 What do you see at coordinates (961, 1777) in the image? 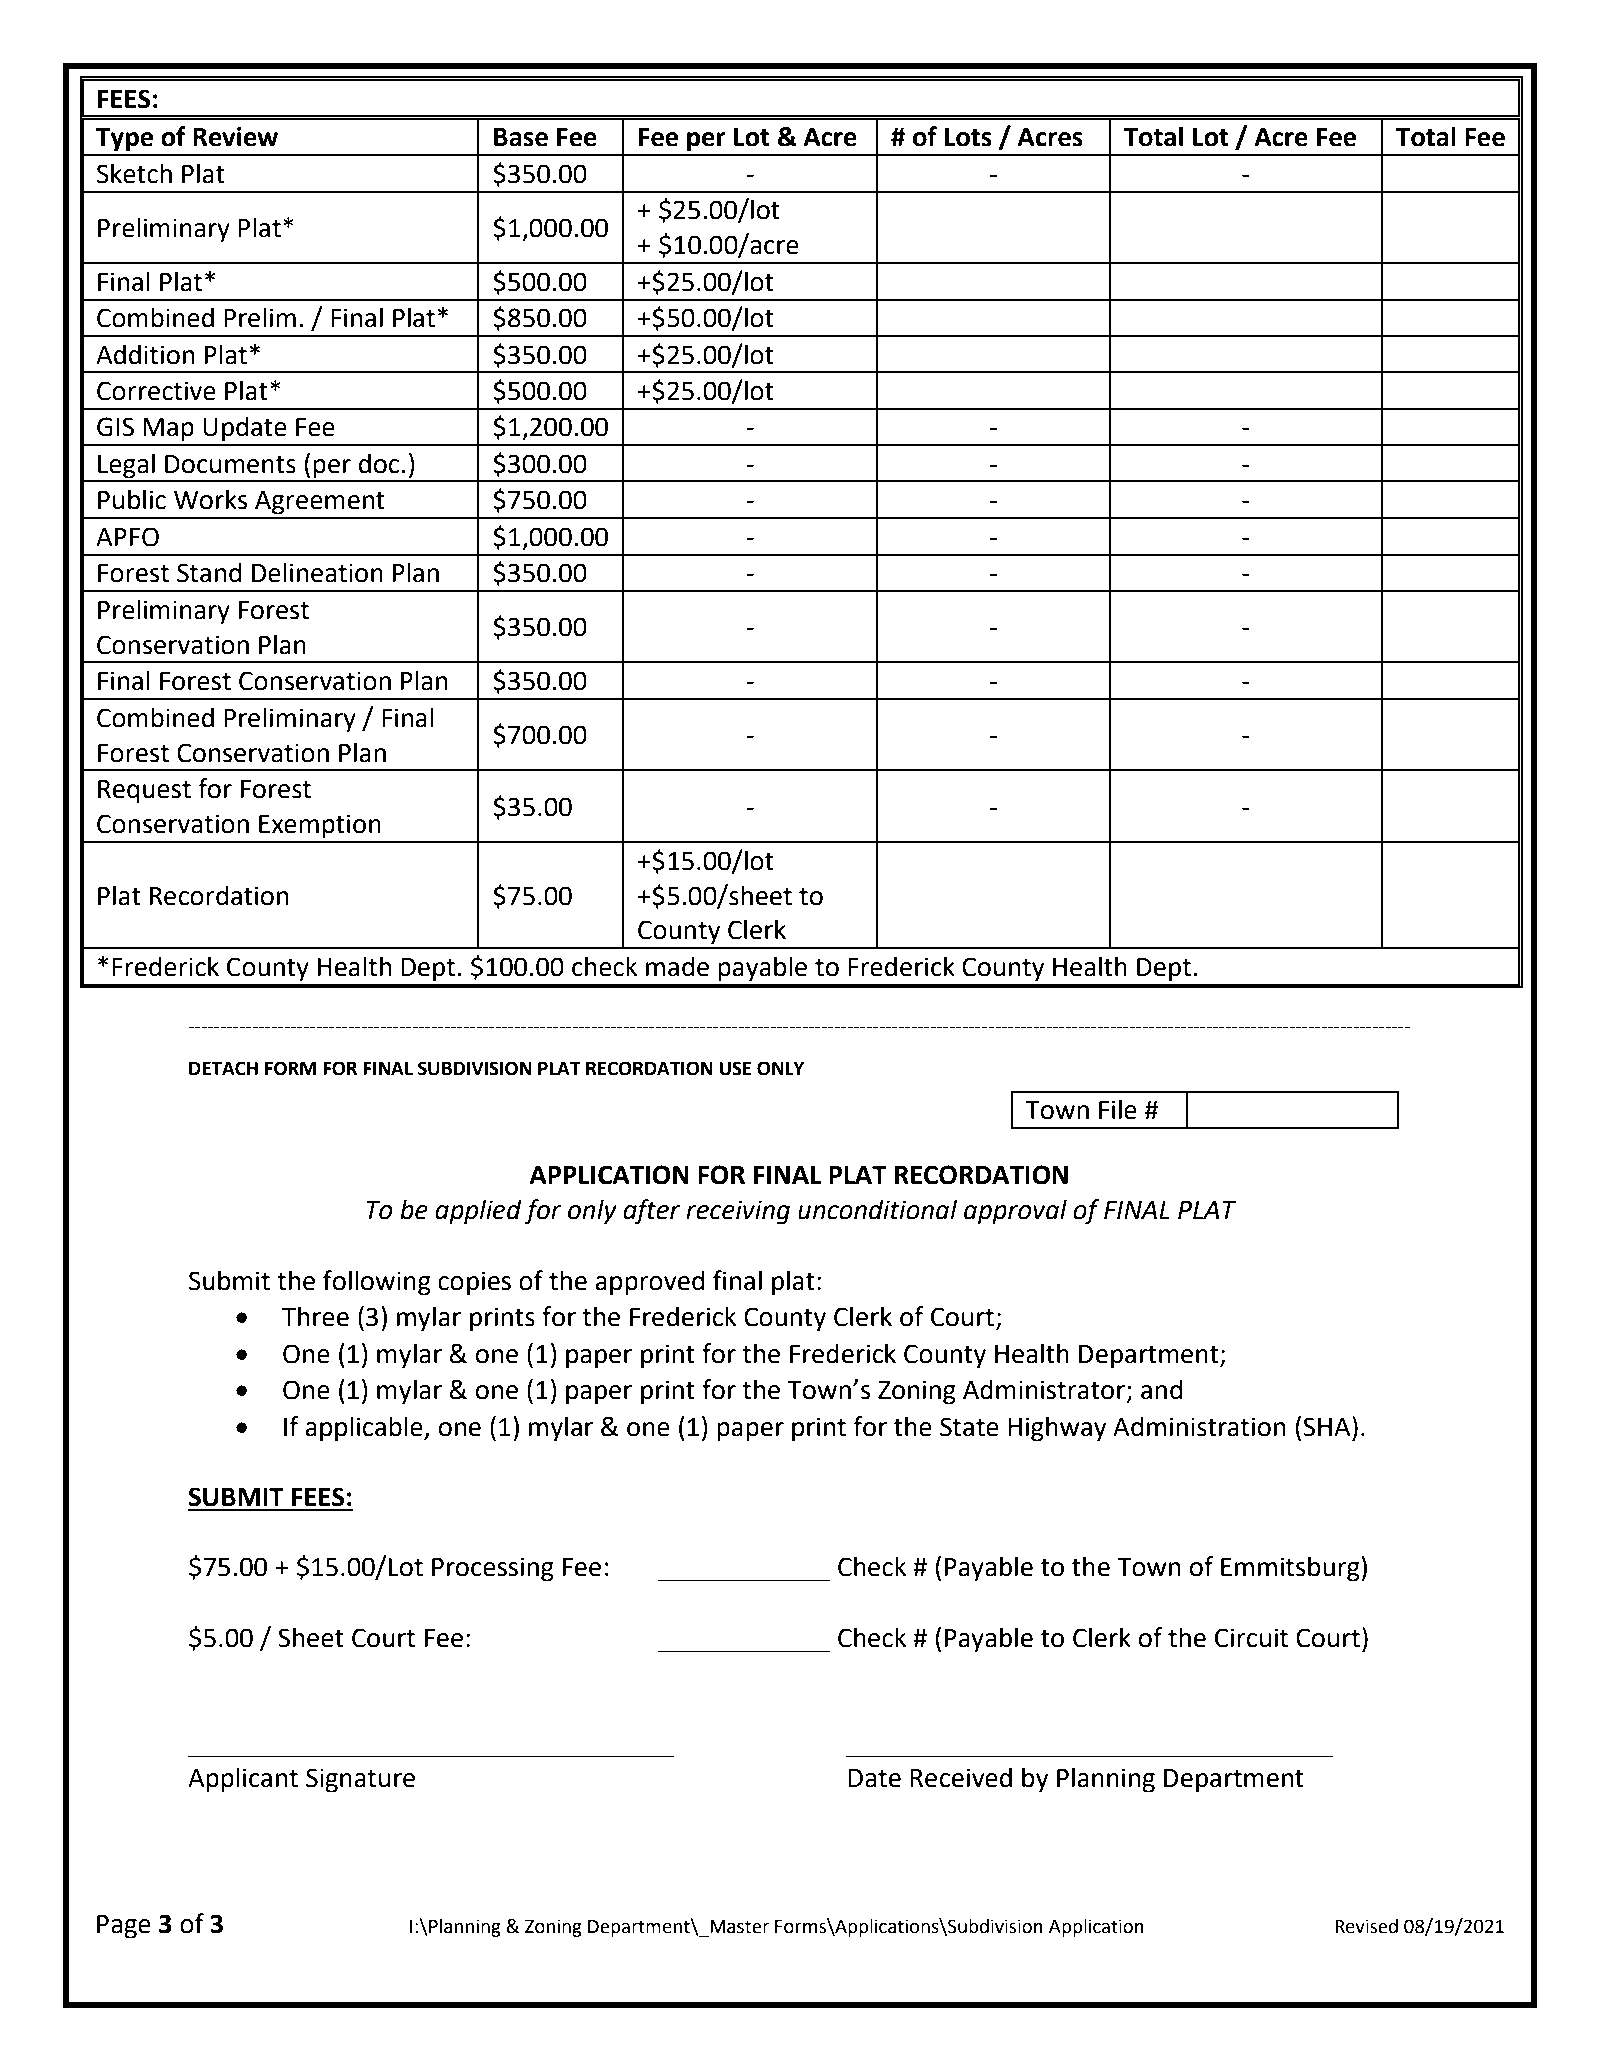
I see `Received` at bounding box center [961, 1777].
